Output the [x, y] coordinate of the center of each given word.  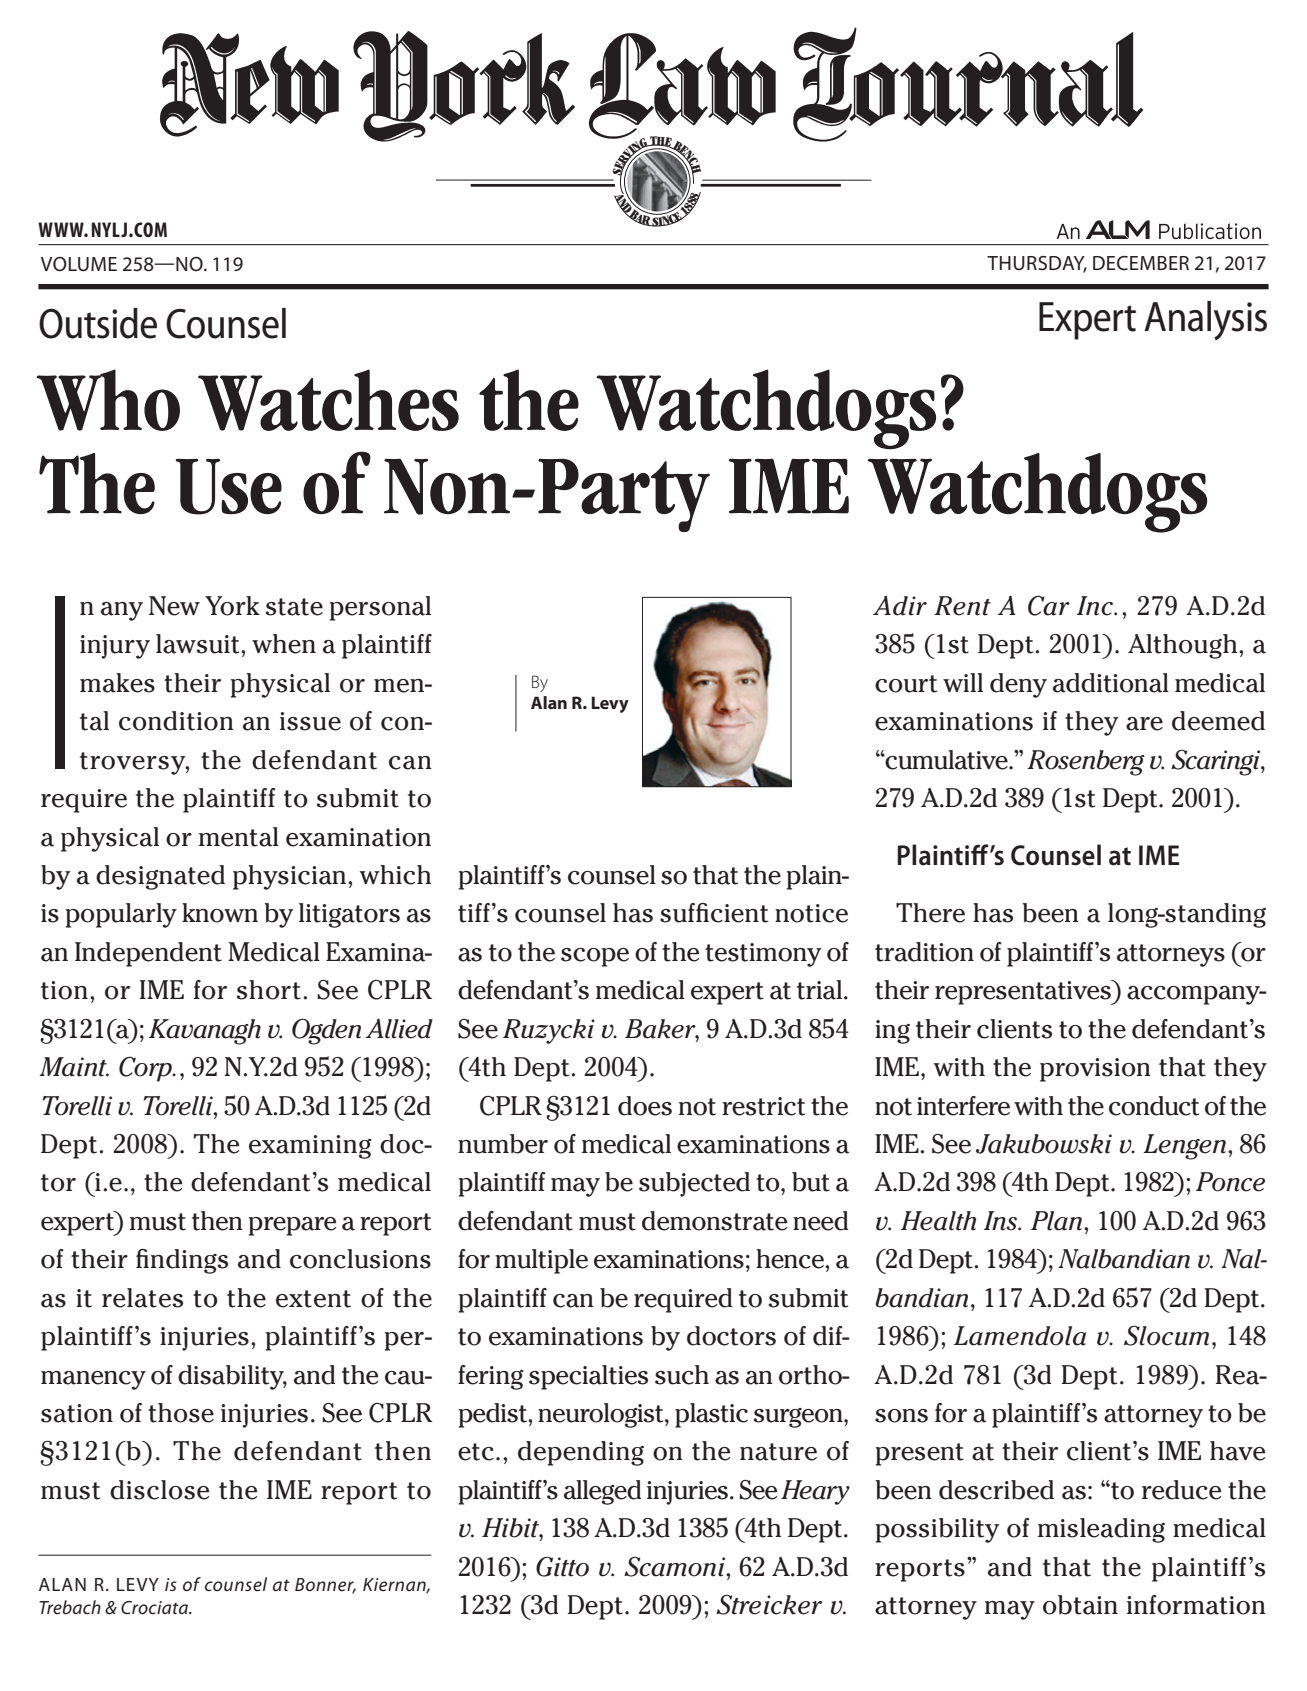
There [930, 913]
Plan [1056, 1221]
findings [182, 1261]
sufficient [714, 913]
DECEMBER [1141, 263]
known [220, 913]
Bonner [325, 1585]
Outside [98, 323]
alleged [603, 1492]
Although [1184, 646]
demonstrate [714, 1221]
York [232, 606]
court [906, 684]
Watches [328, 400]
